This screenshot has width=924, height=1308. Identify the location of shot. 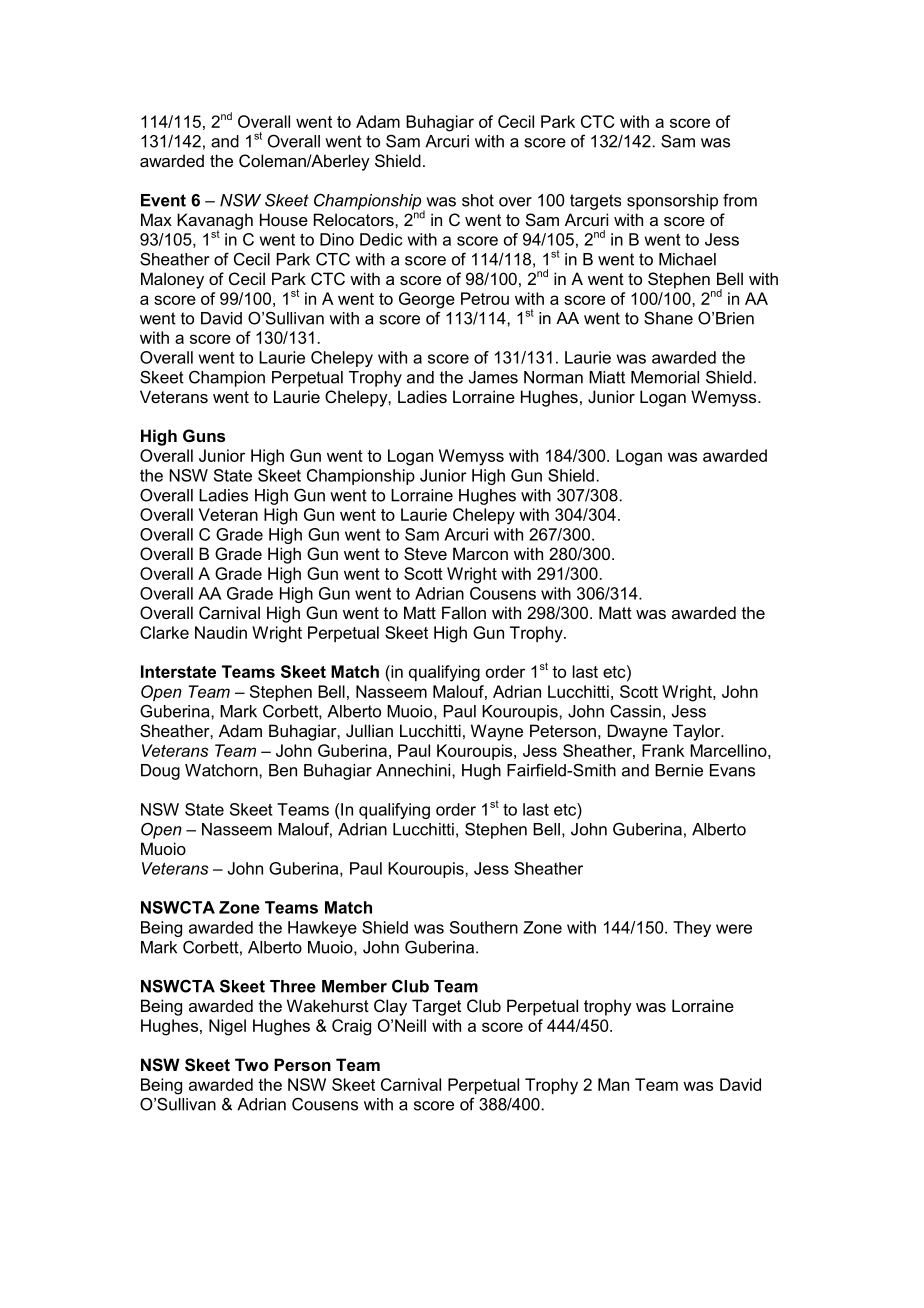
(478, 200).
